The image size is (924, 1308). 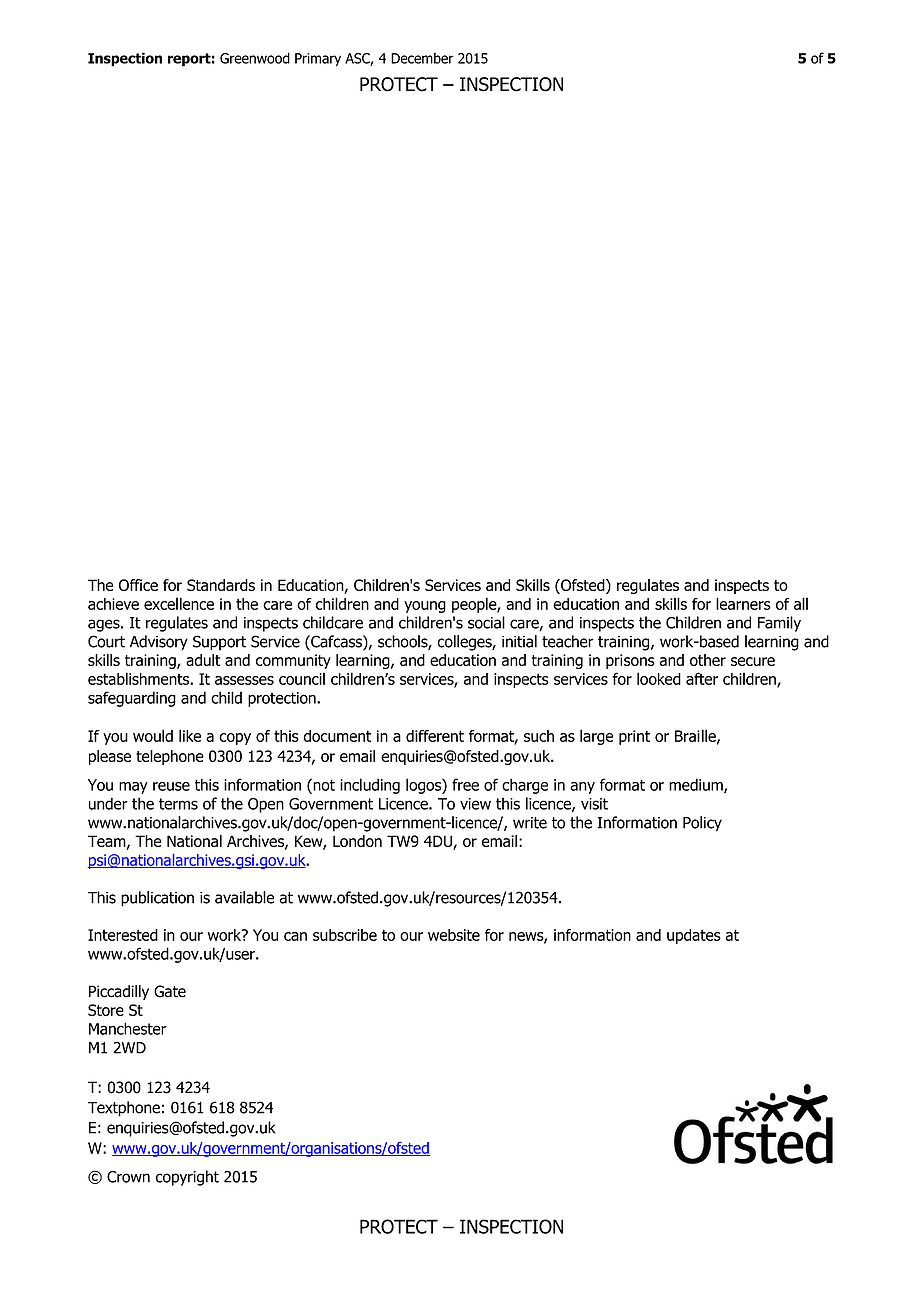 I want to click on Primary, so click(x=318, y=60).
